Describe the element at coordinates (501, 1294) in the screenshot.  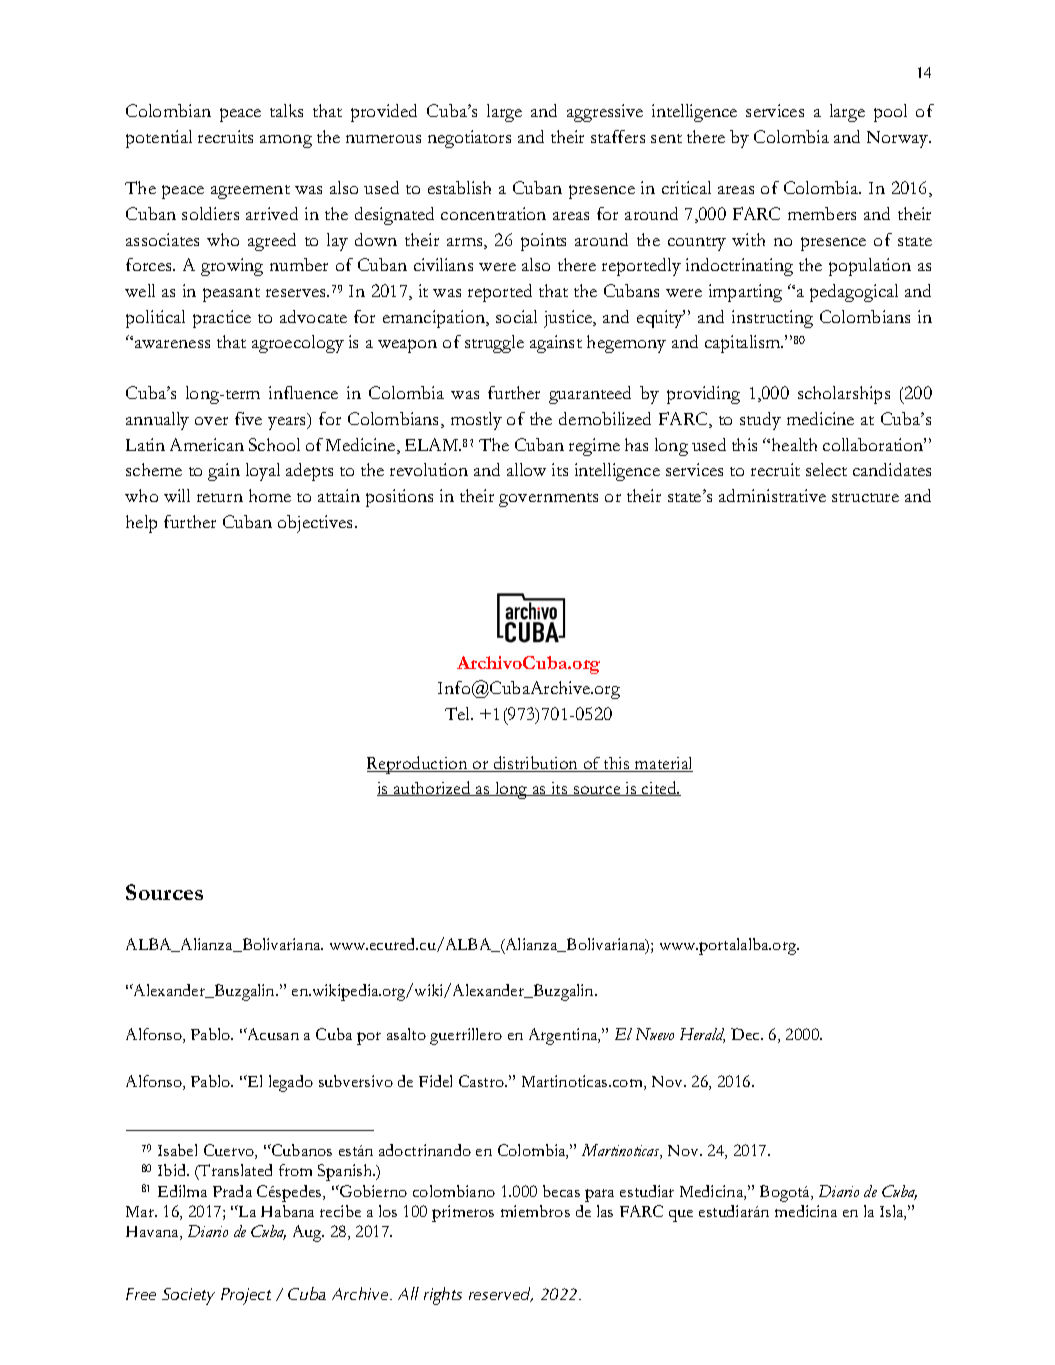
I see `reserved` at that location.
